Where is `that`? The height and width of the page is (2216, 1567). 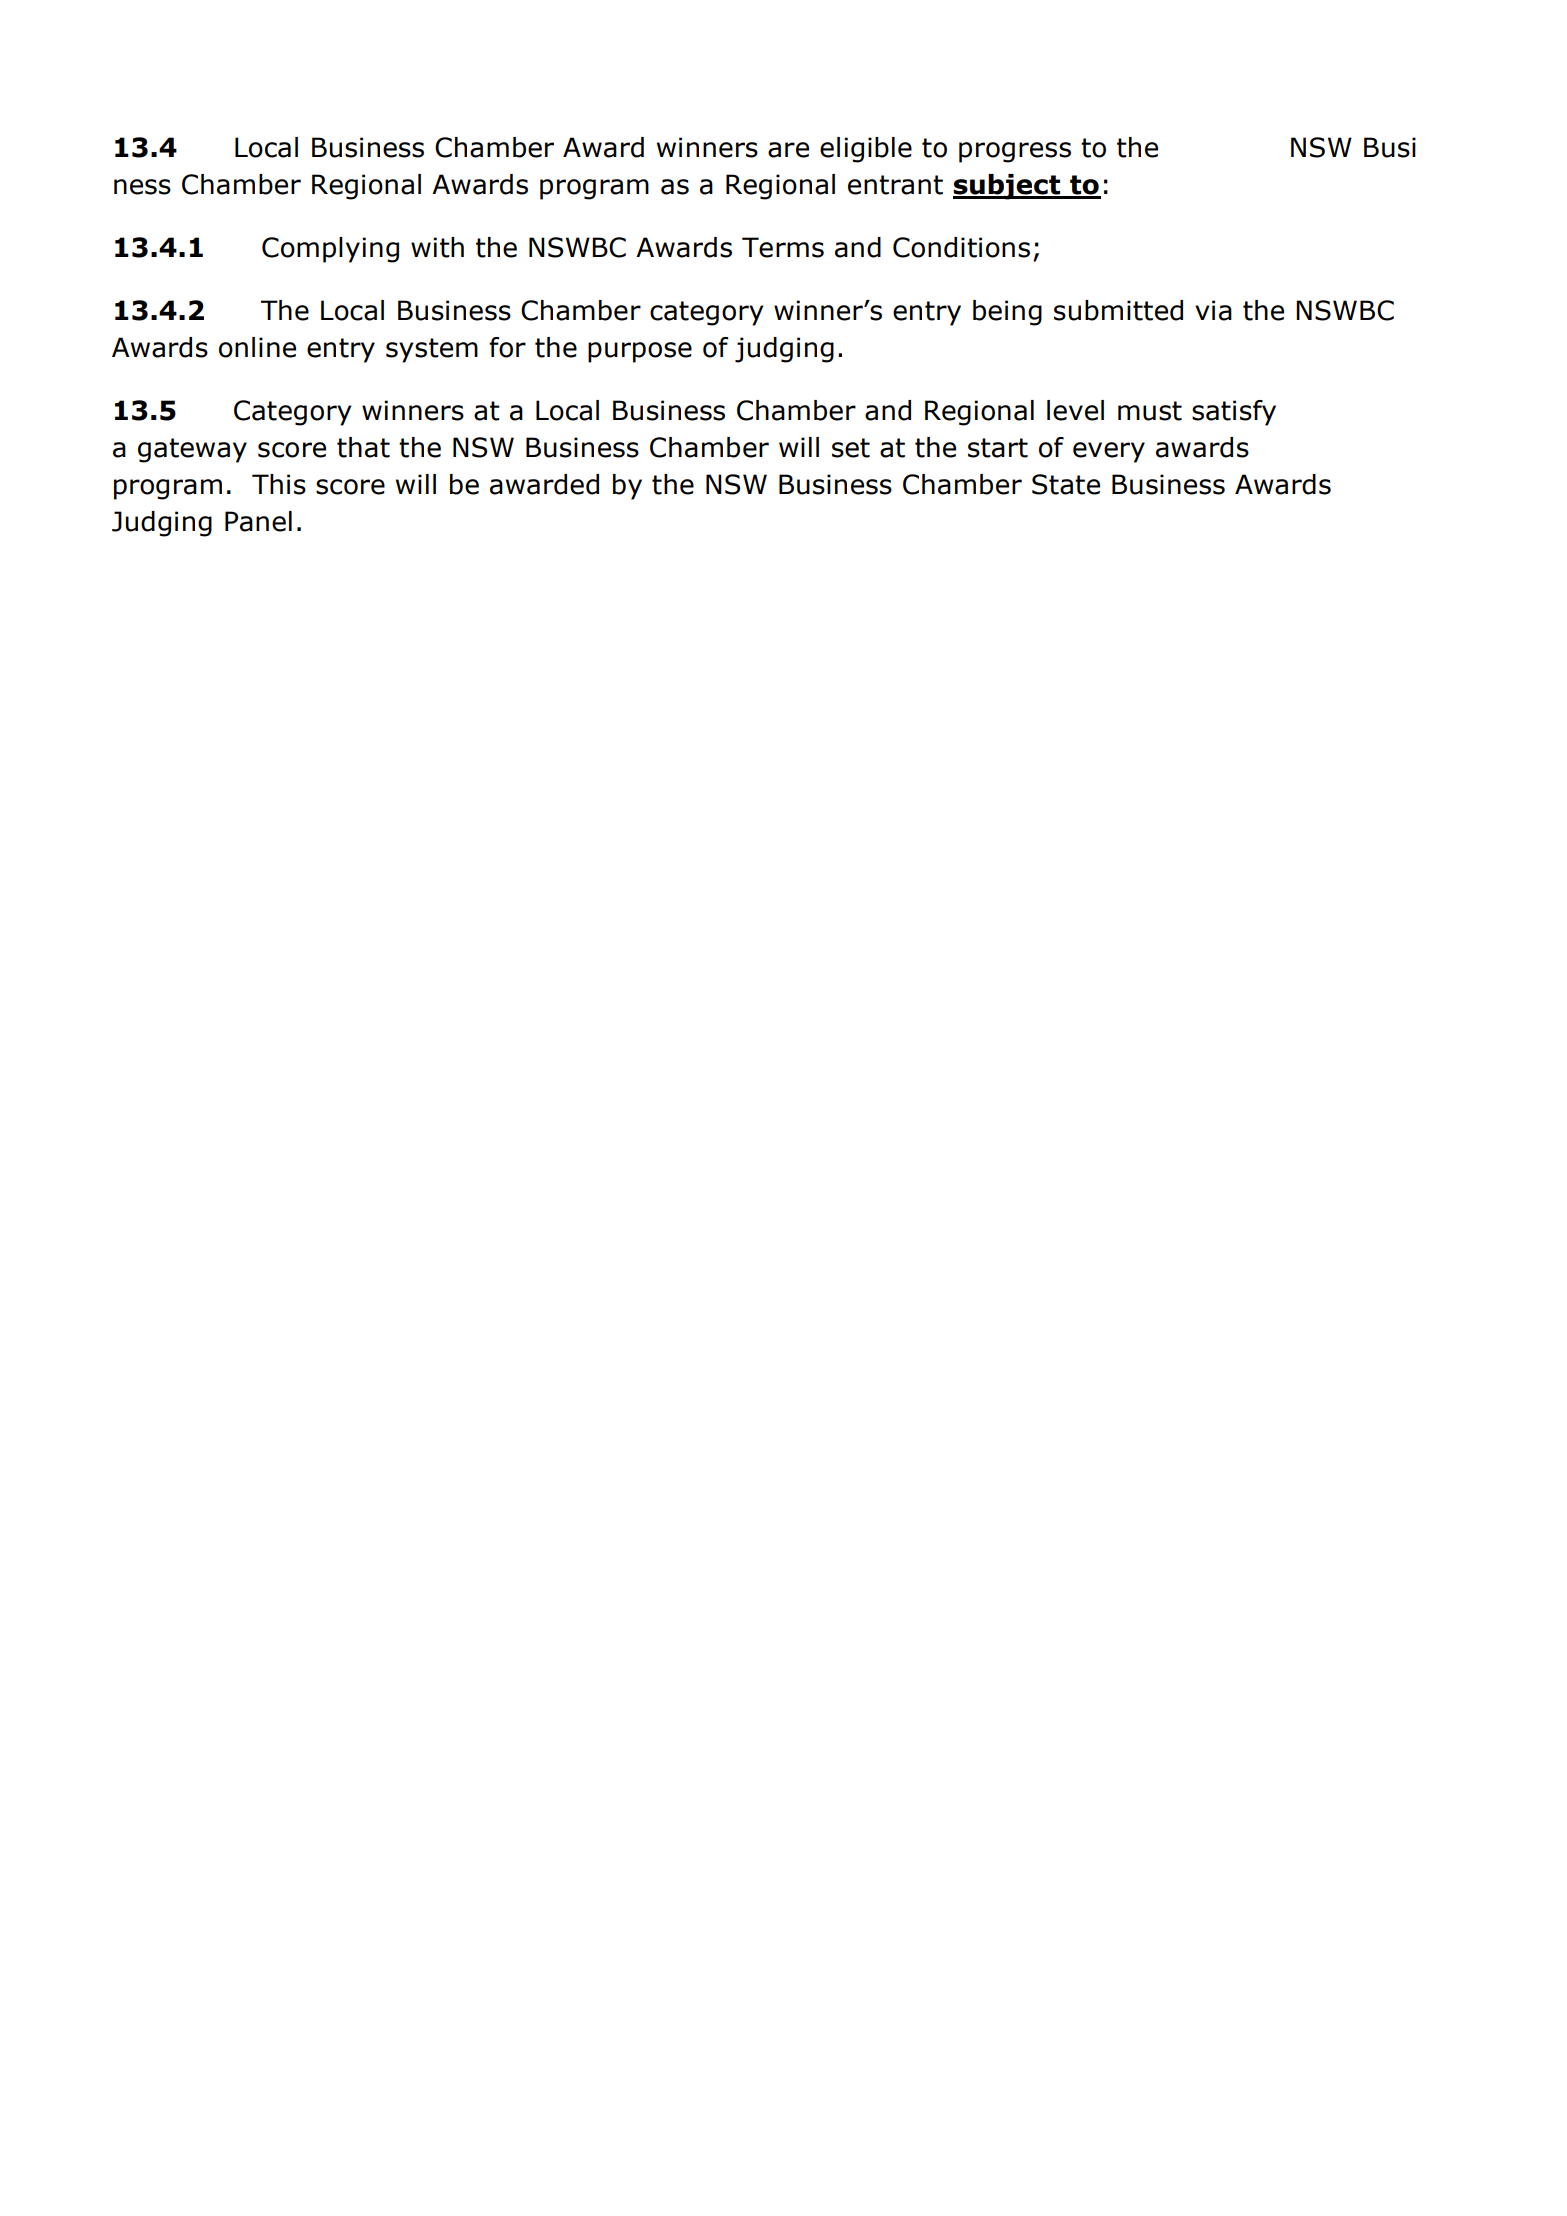 that is located at coordinates (363, 447).
